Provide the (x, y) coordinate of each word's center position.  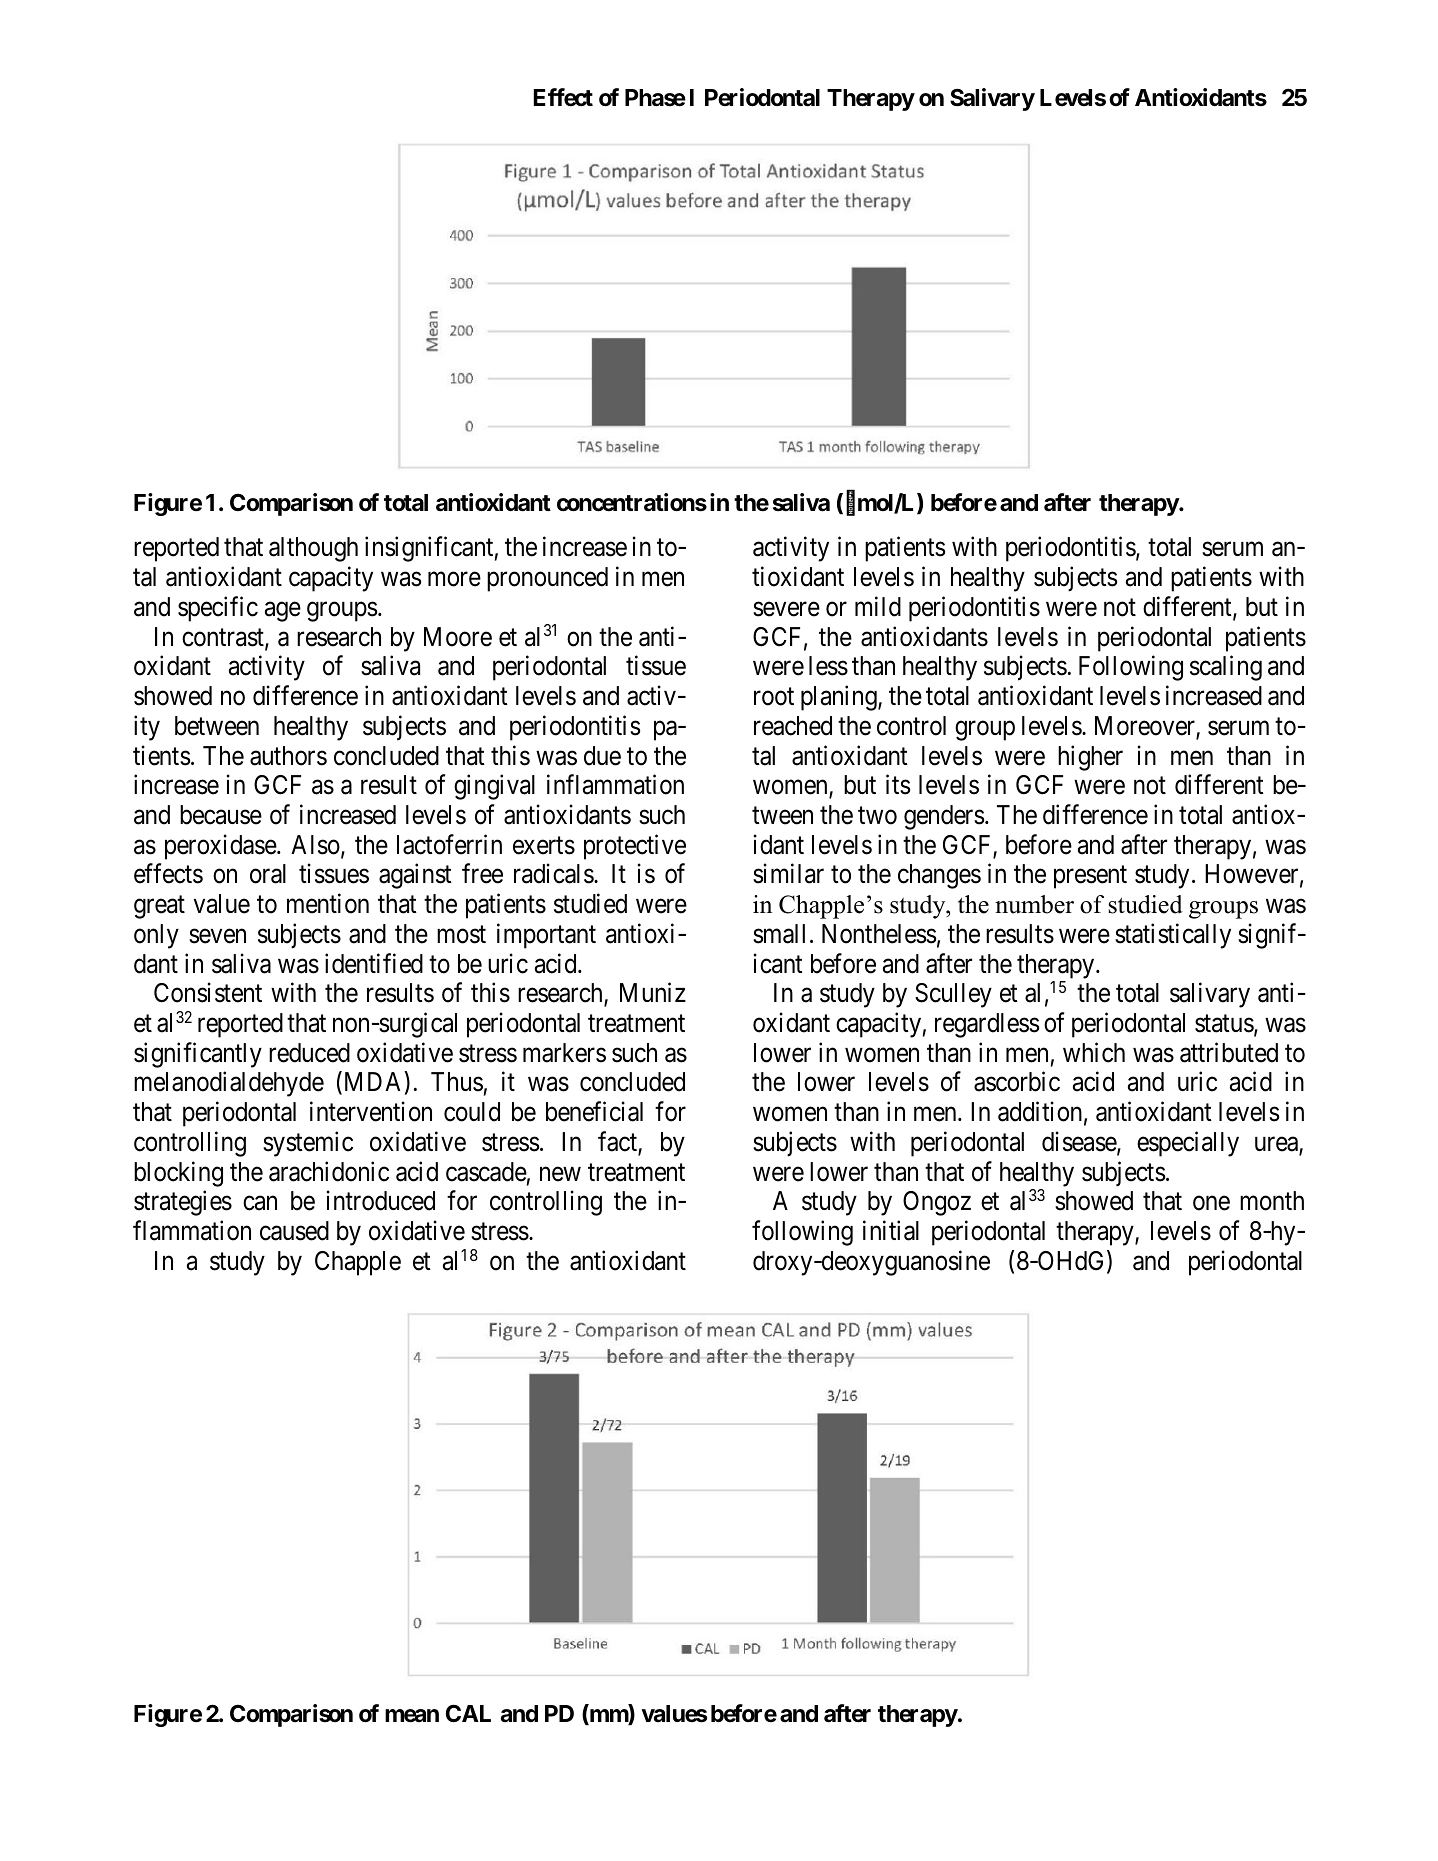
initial (891, 1230)
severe (786, 609)
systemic (308, 1144)
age (283, 612)
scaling (1226, 668)
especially (1188, 1144)
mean (412, 1716)
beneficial (594, 1112)
